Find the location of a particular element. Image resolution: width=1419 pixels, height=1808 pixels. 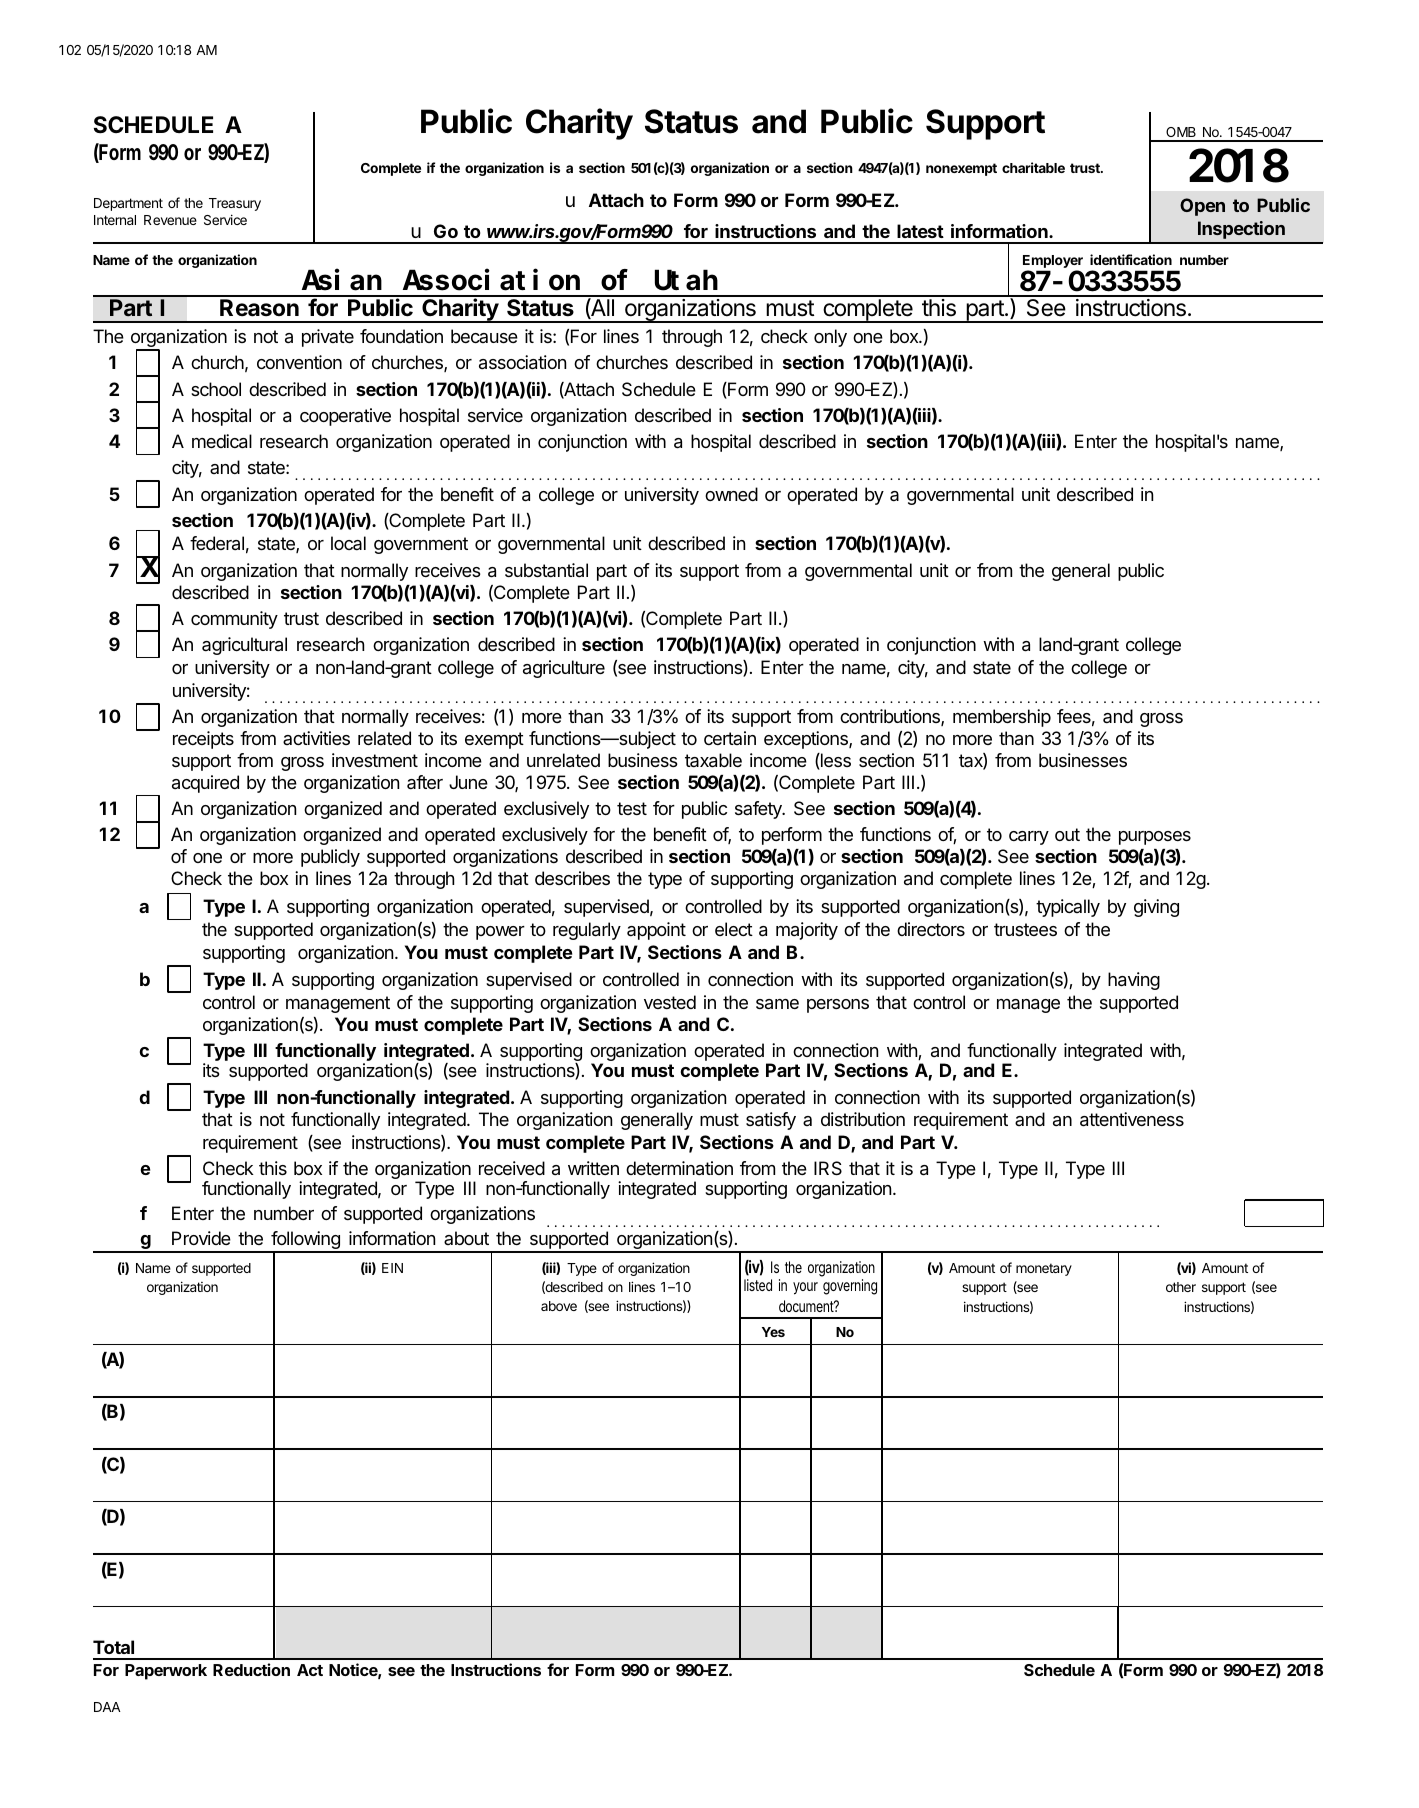

Employer is located at coordinates (1053, 261).
